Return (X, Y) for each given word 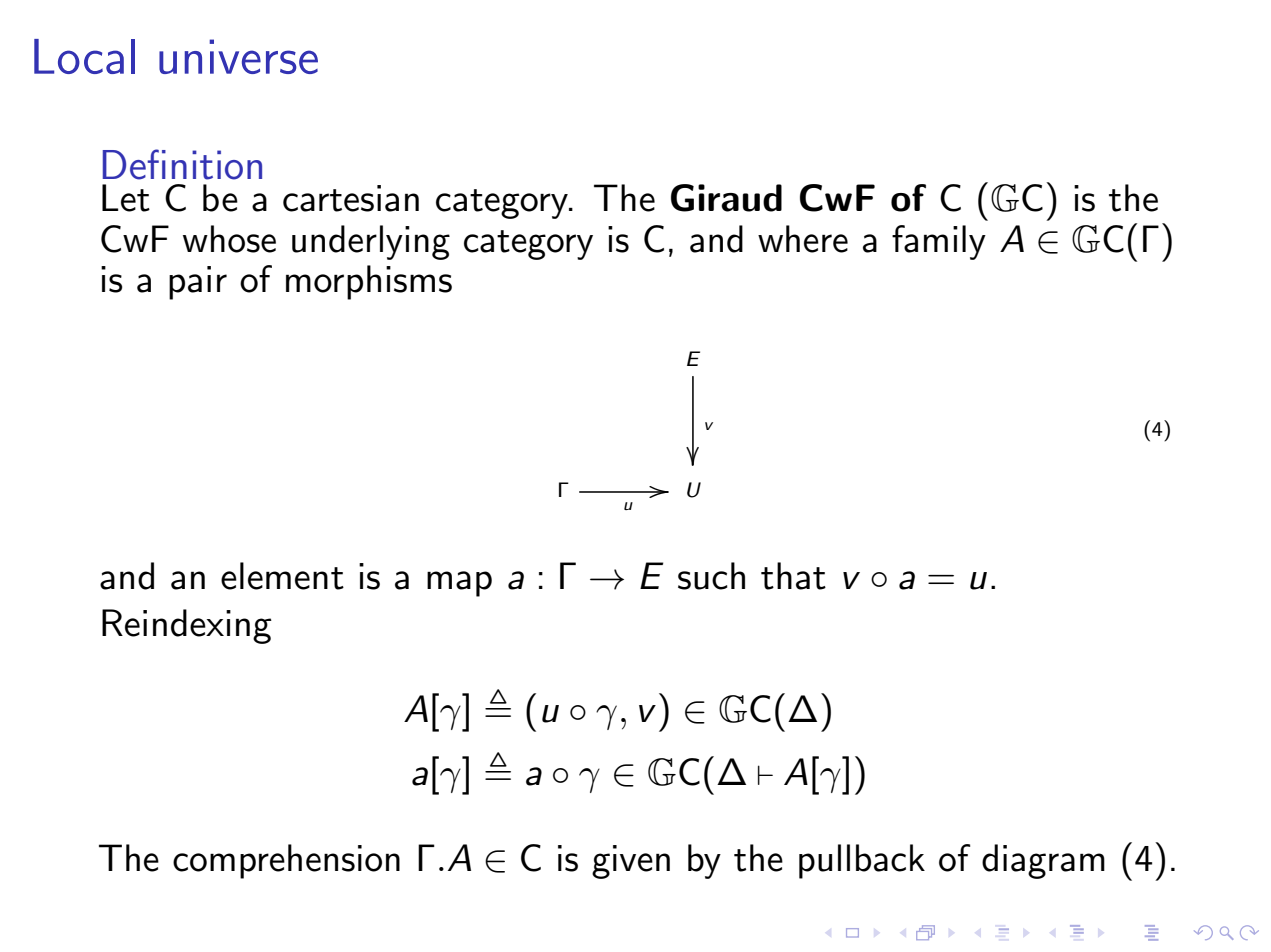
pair (198, 283)
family (939, 242)
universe (238, 56)
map (459, 584)
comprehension (286, 861)
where (803, 239)
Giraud (726, 198)
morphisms (369, 282)
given (631, 862)
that (793, 576)
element (282, 576)
